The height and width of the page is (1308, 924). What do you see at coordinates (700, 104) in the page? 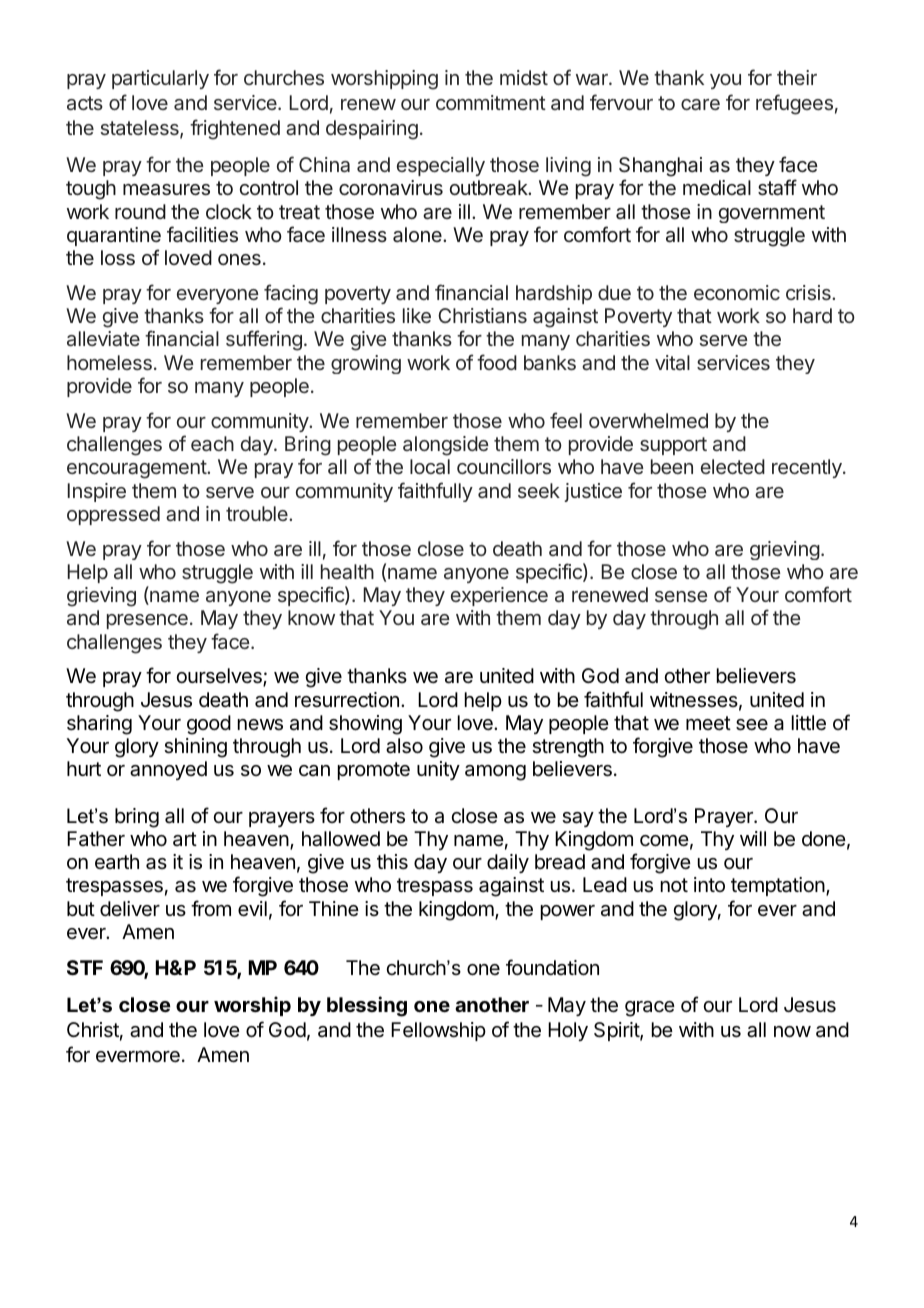
I see `care` at bounding box center [700, 104].
